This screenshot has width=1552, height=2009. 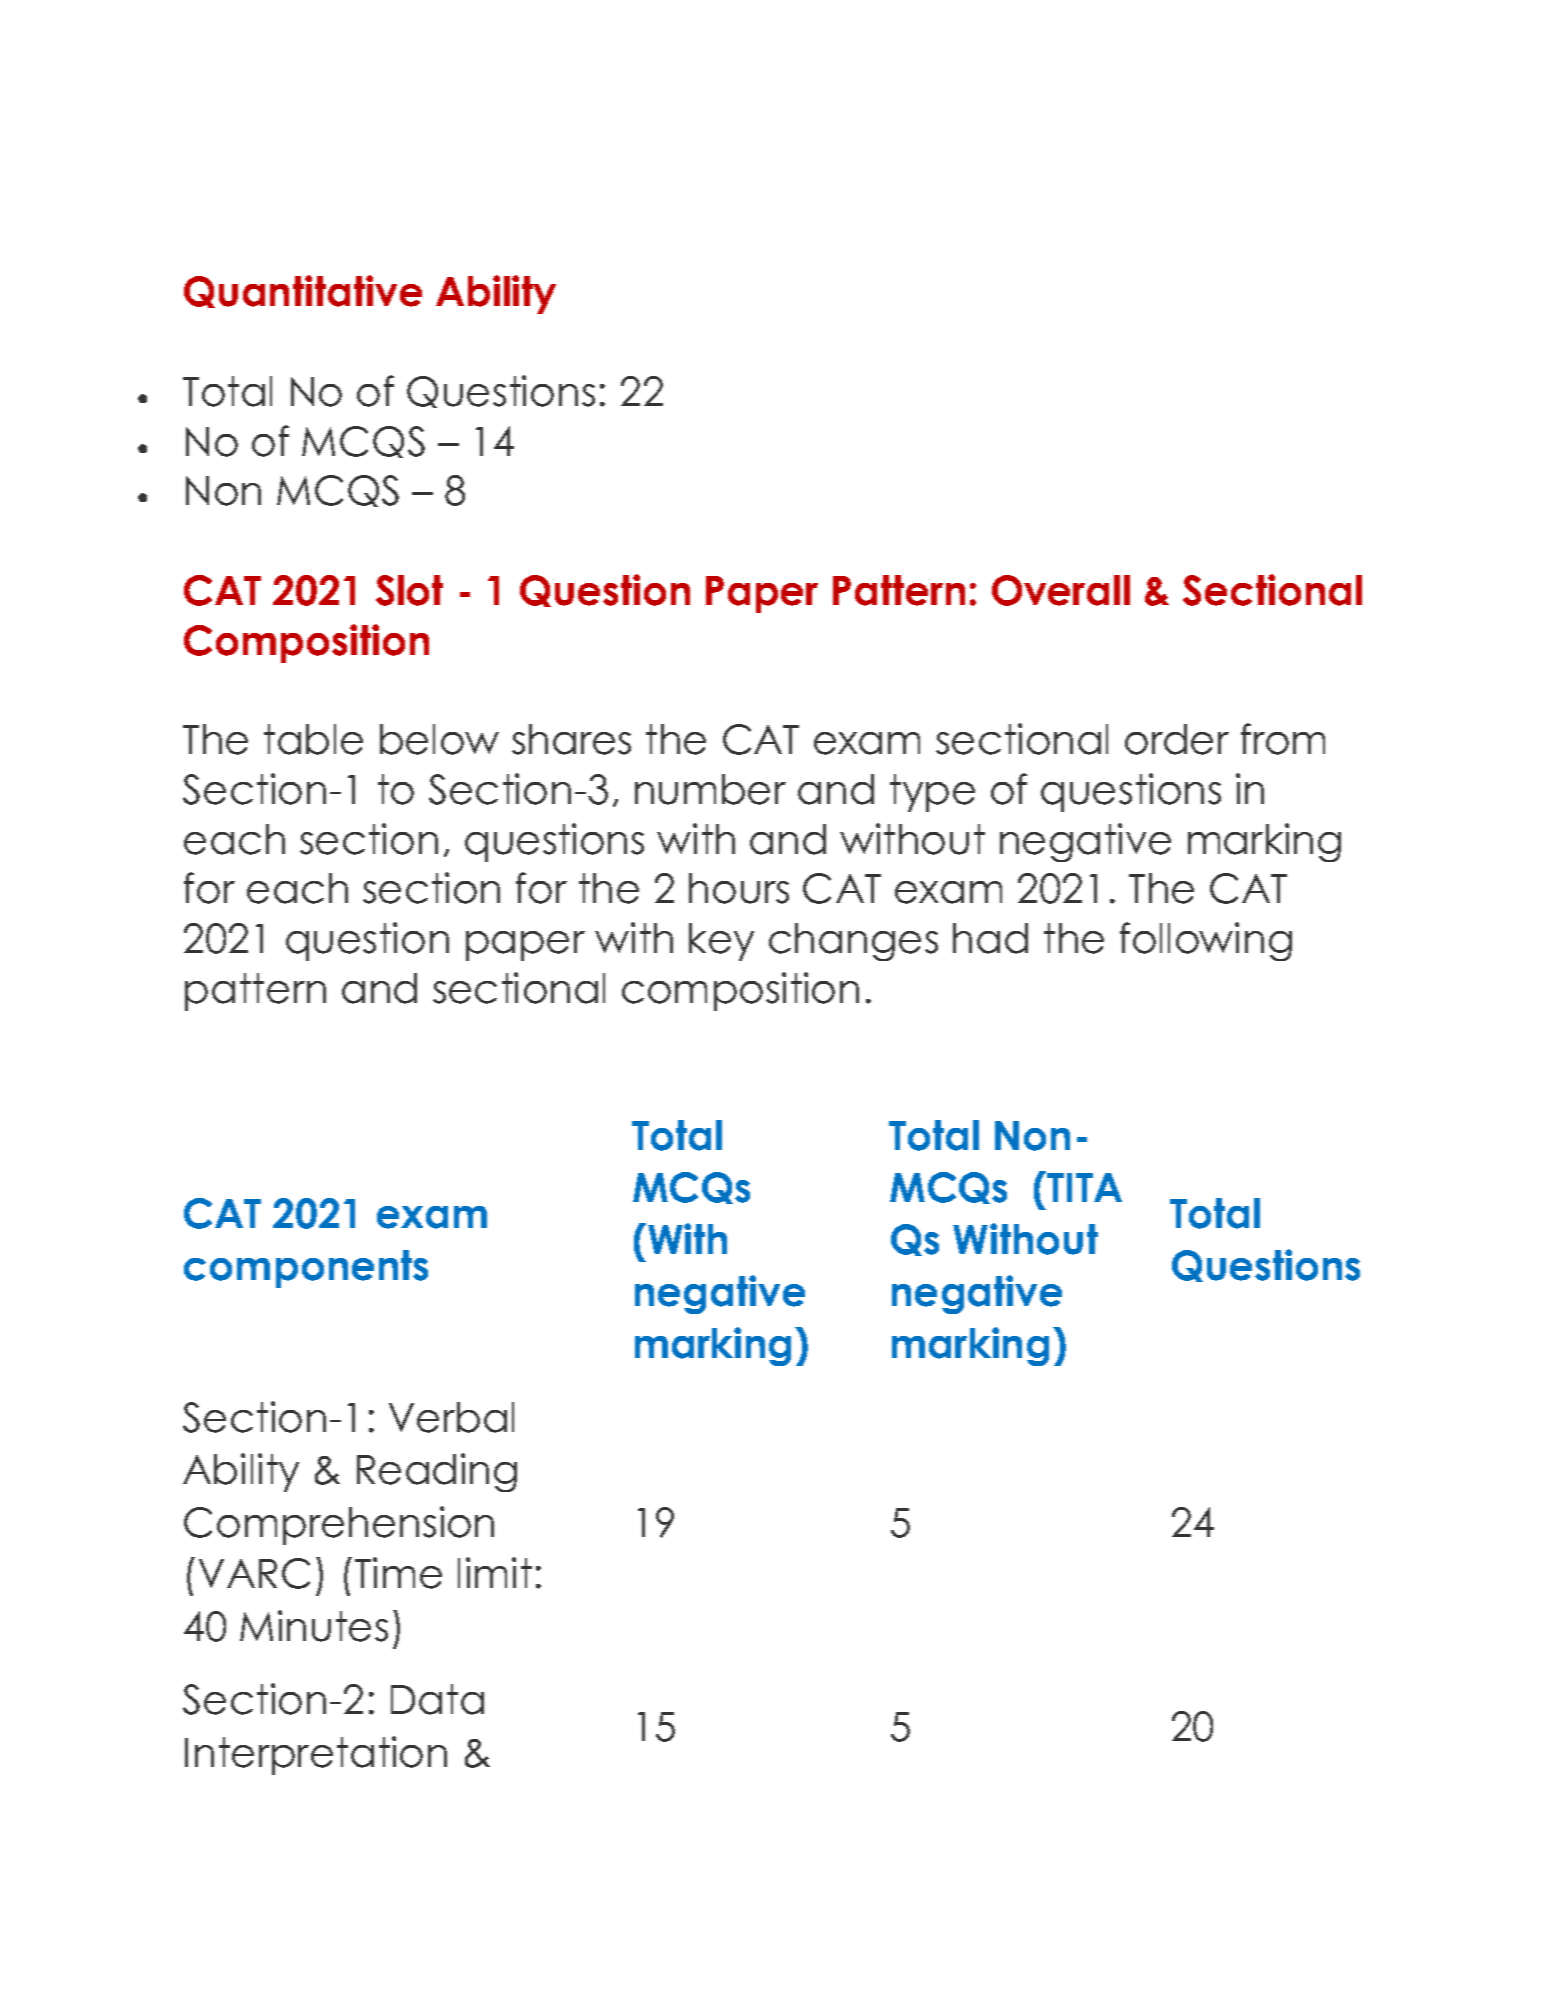 I want to click on order, so click(x=1177, y=739).
